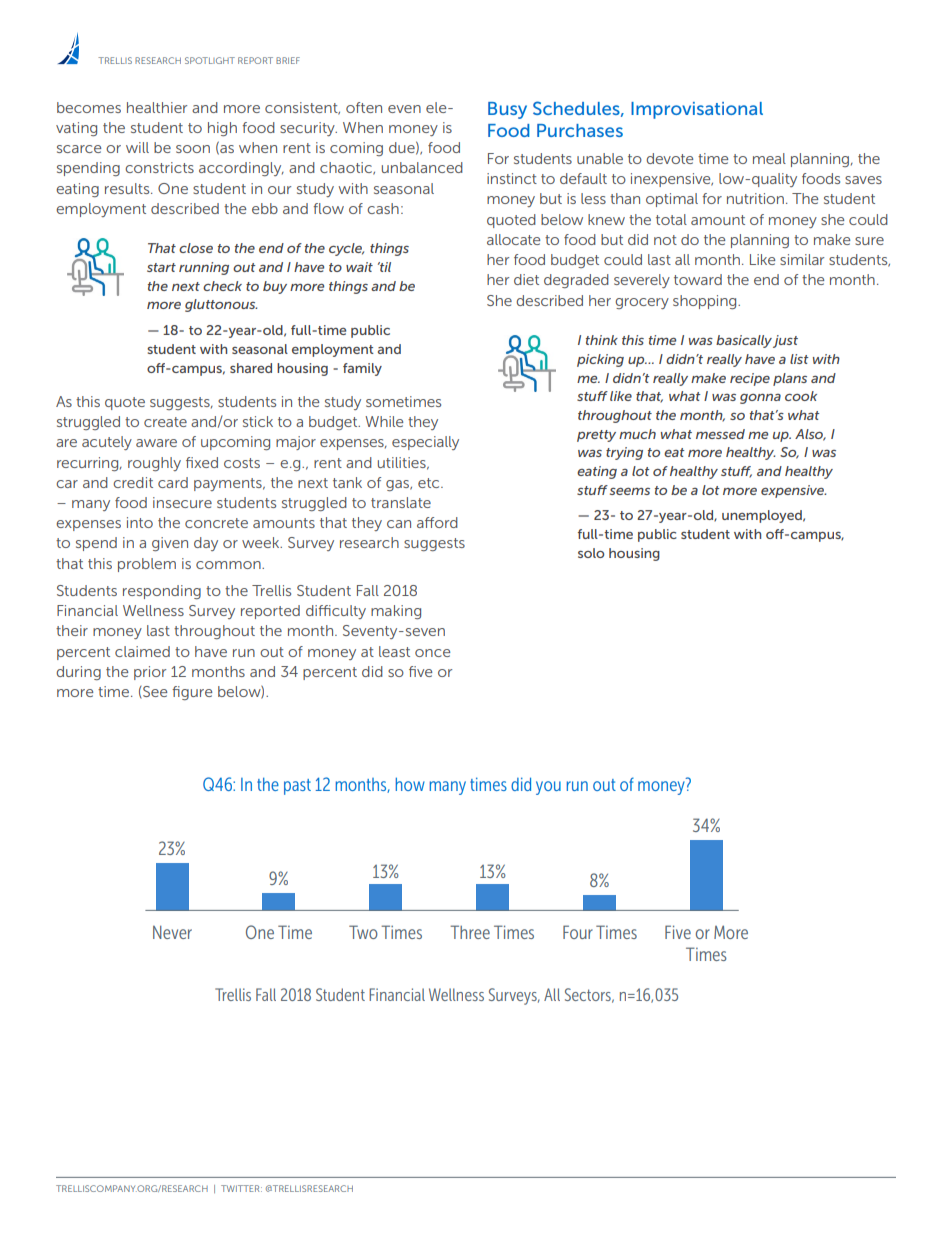 The image size is (952, 1233). I want to click on Improvisational, so click(697, 110).
